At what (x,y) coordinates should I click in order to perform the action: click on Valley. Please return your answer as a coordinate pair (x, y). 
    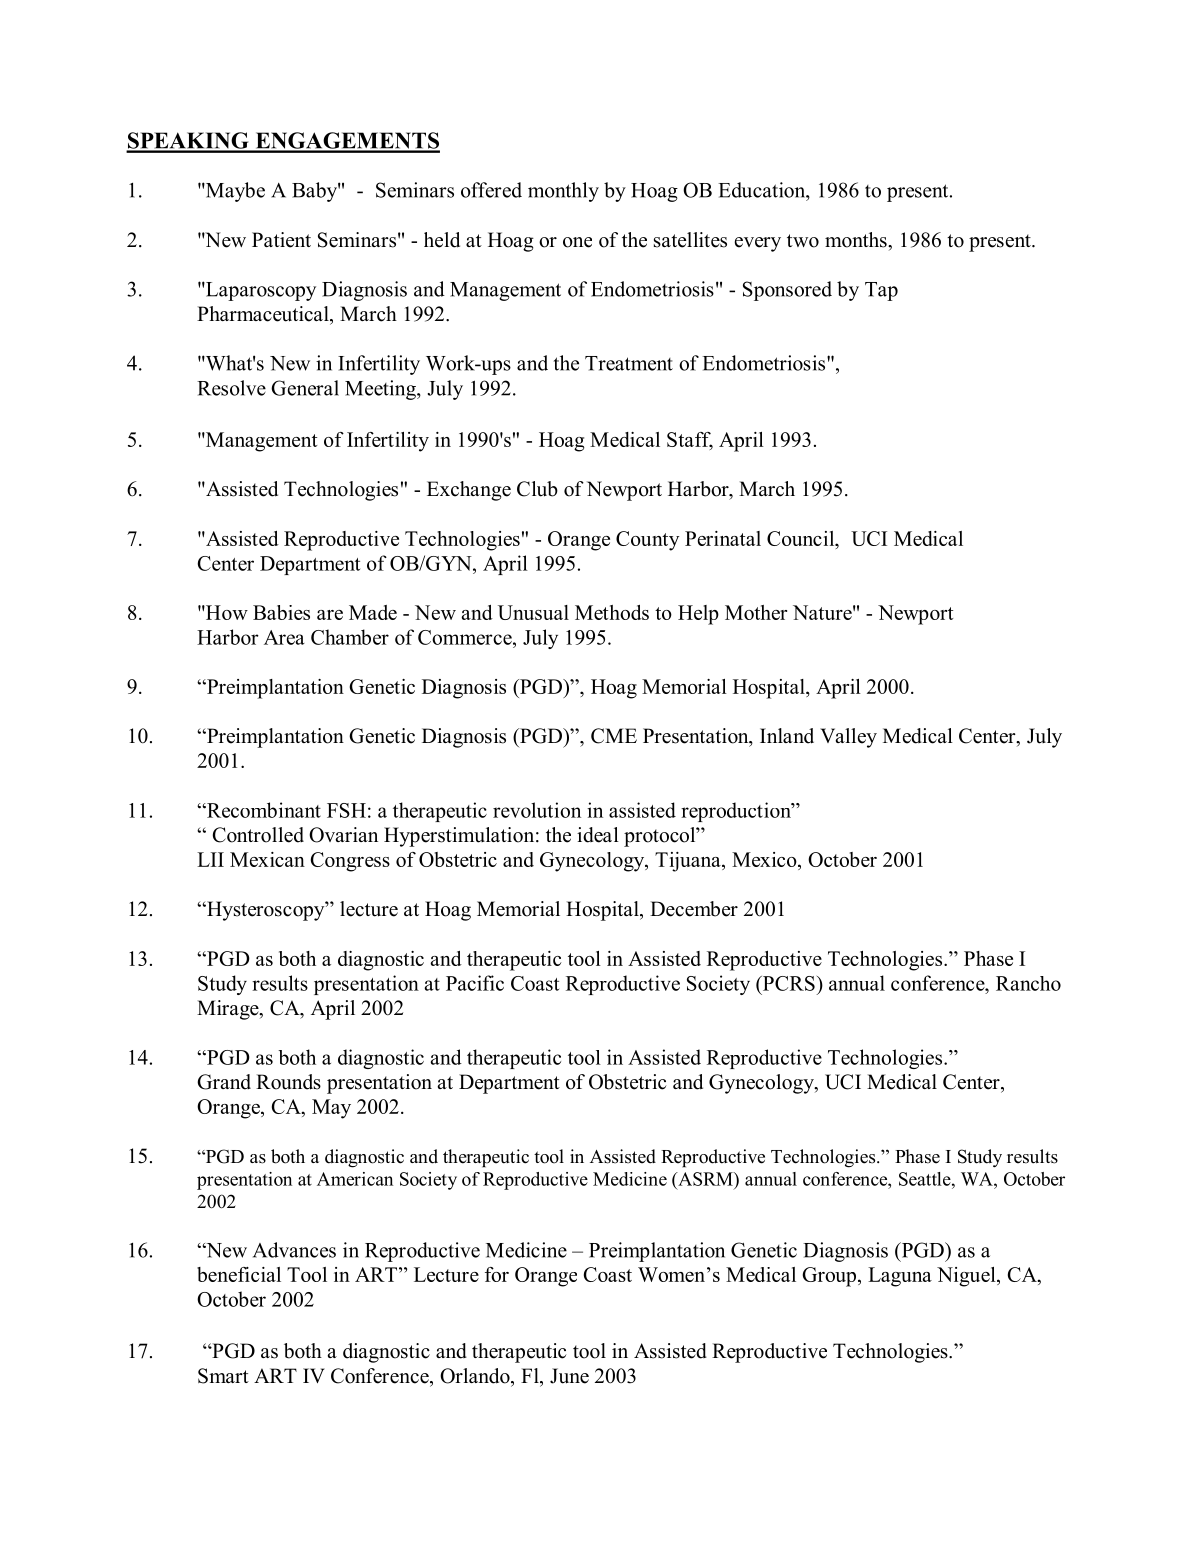
    Looking at the image, I should click on (848, 738).
